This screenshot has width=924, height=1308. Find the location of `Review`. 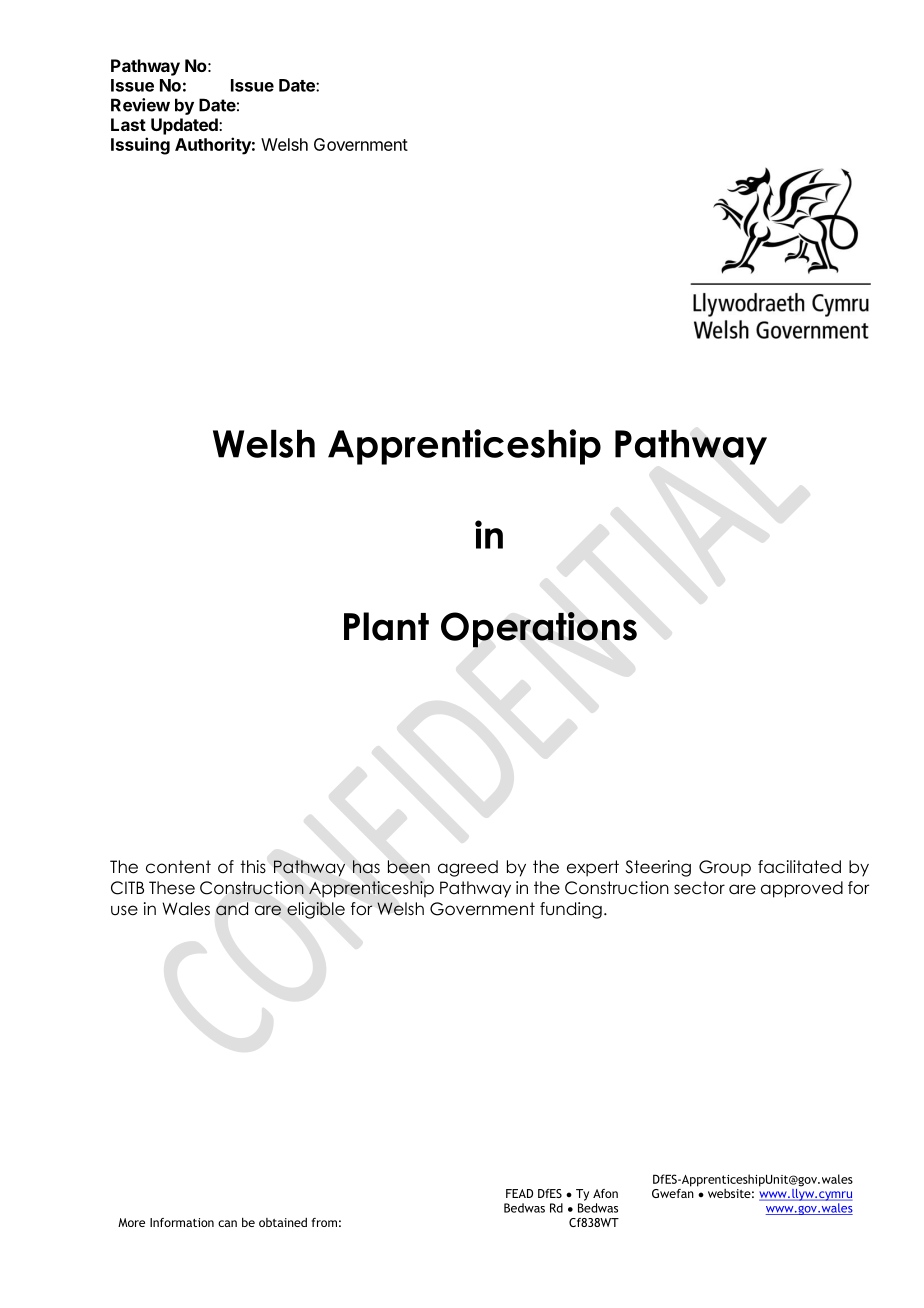

Review is located at coordinates (140, 105).
